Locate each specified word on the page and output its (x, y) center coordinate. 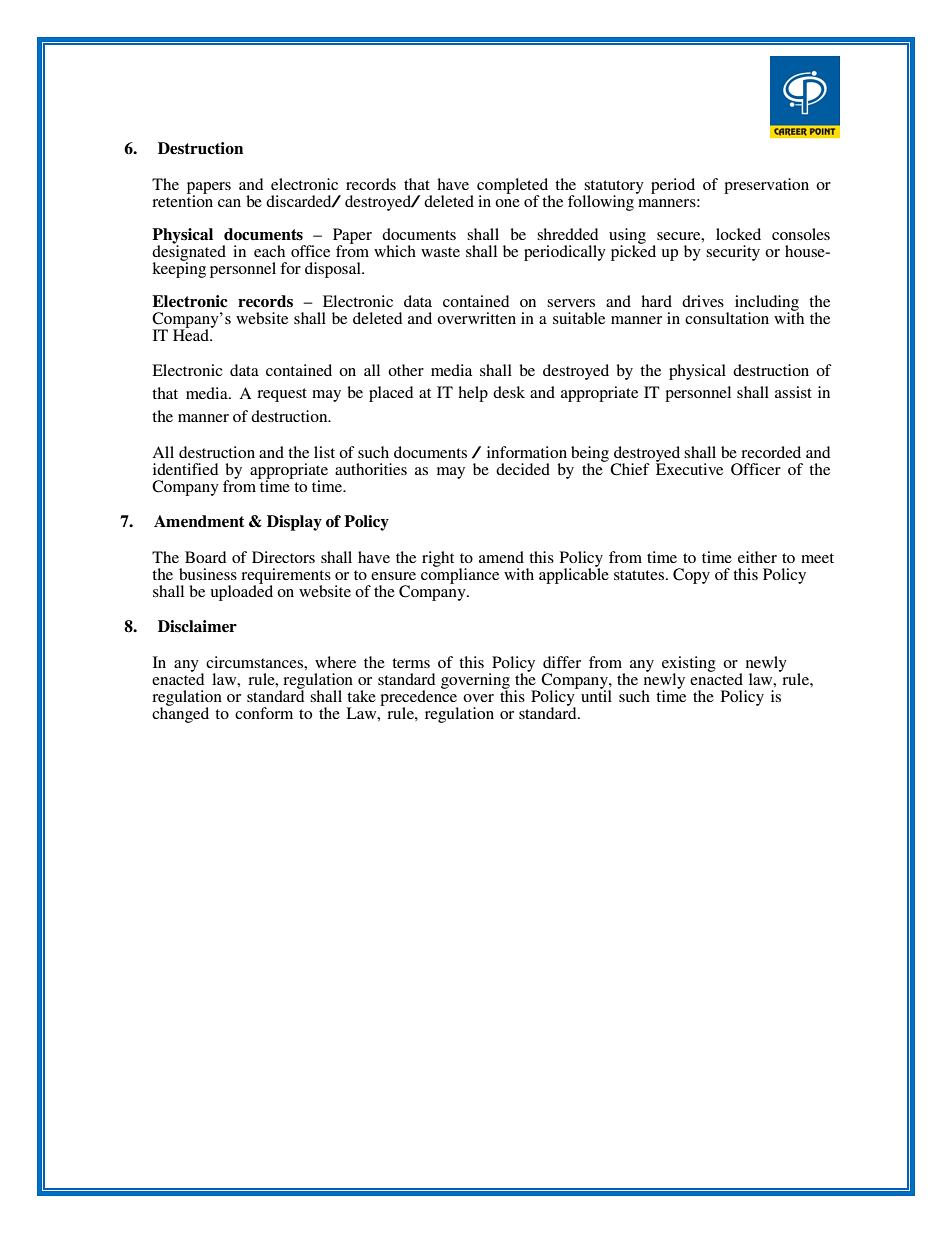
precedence (419, 698)
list (324, 452)
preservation (766, 186)
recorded (771, 452)
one (507, 203)
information (527, 452)
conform (264, 713)
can (229, 203)
